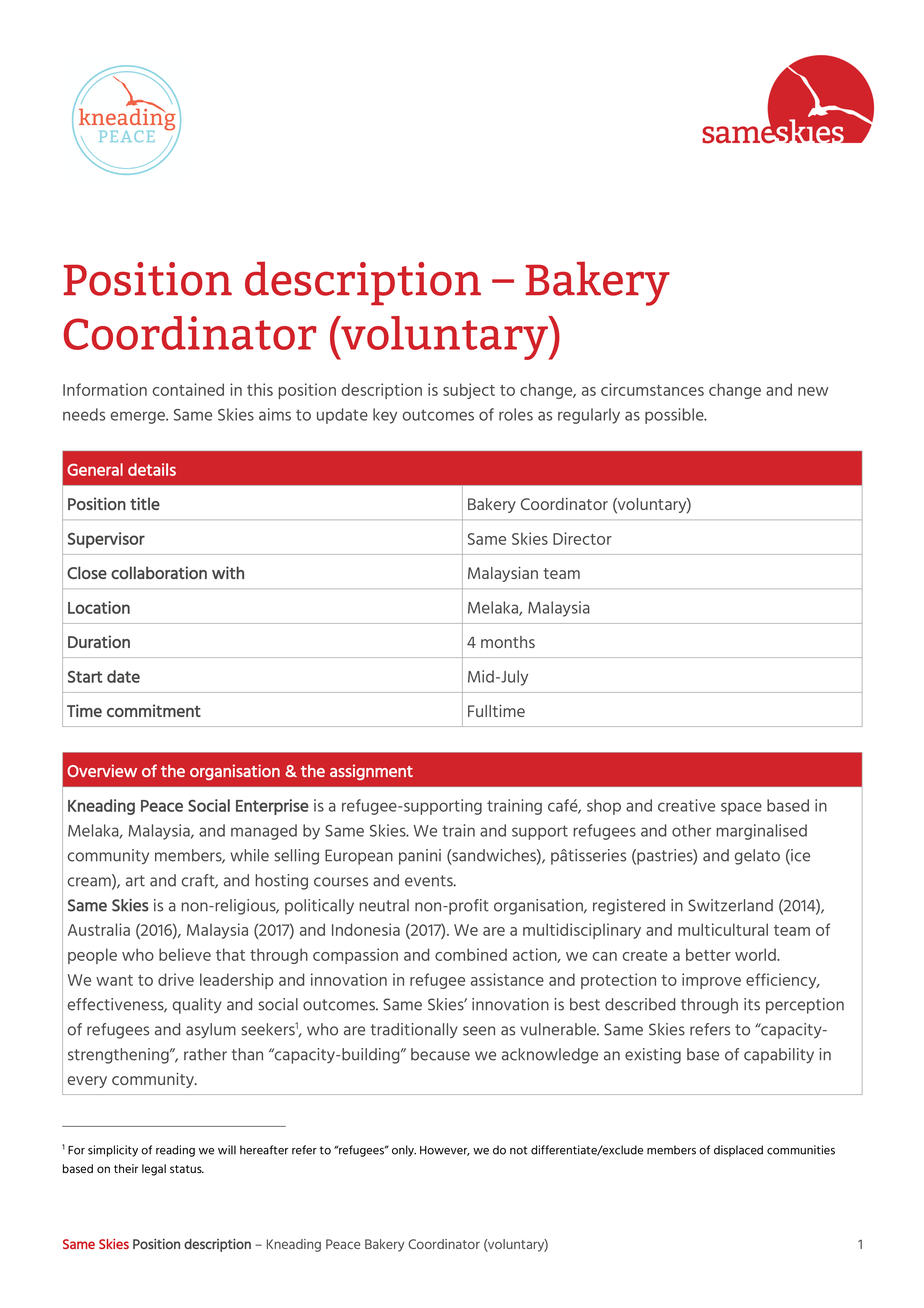 The height and width of the screenshot is (1308, 924). Describe the element at coordinates (445, 1151) in the screenshot. I see `However` at that location.
